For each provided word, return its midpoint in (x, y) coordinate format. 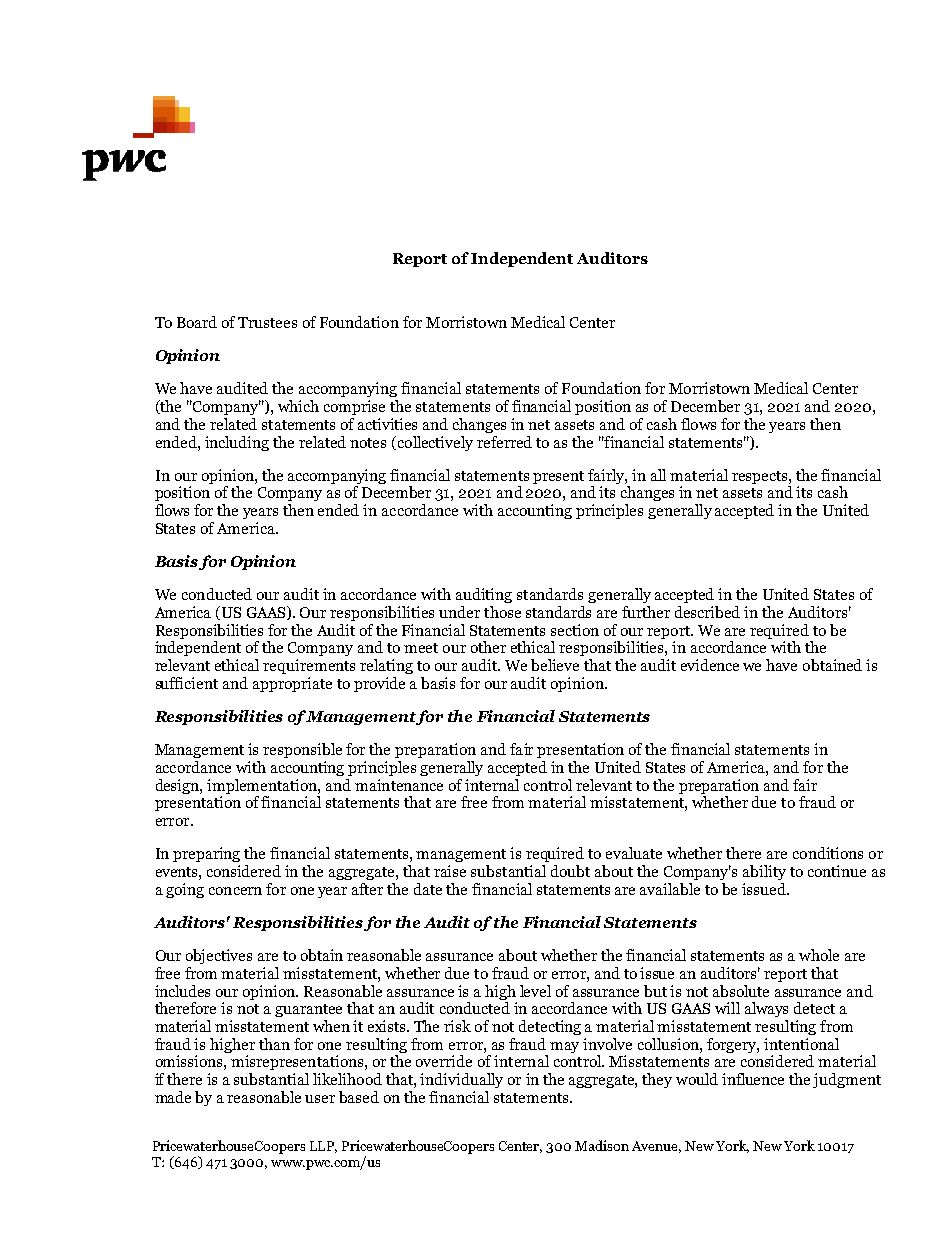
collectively (434, 443)
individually (461, 1080)
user (320, 1099)
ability (764, 872)
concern (235, 891)
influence (753, 1079)
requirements (309, 666)
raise (450, 871)
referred (504, 442)
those (502, 612)
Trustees (267, 322)
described (707, 612)
